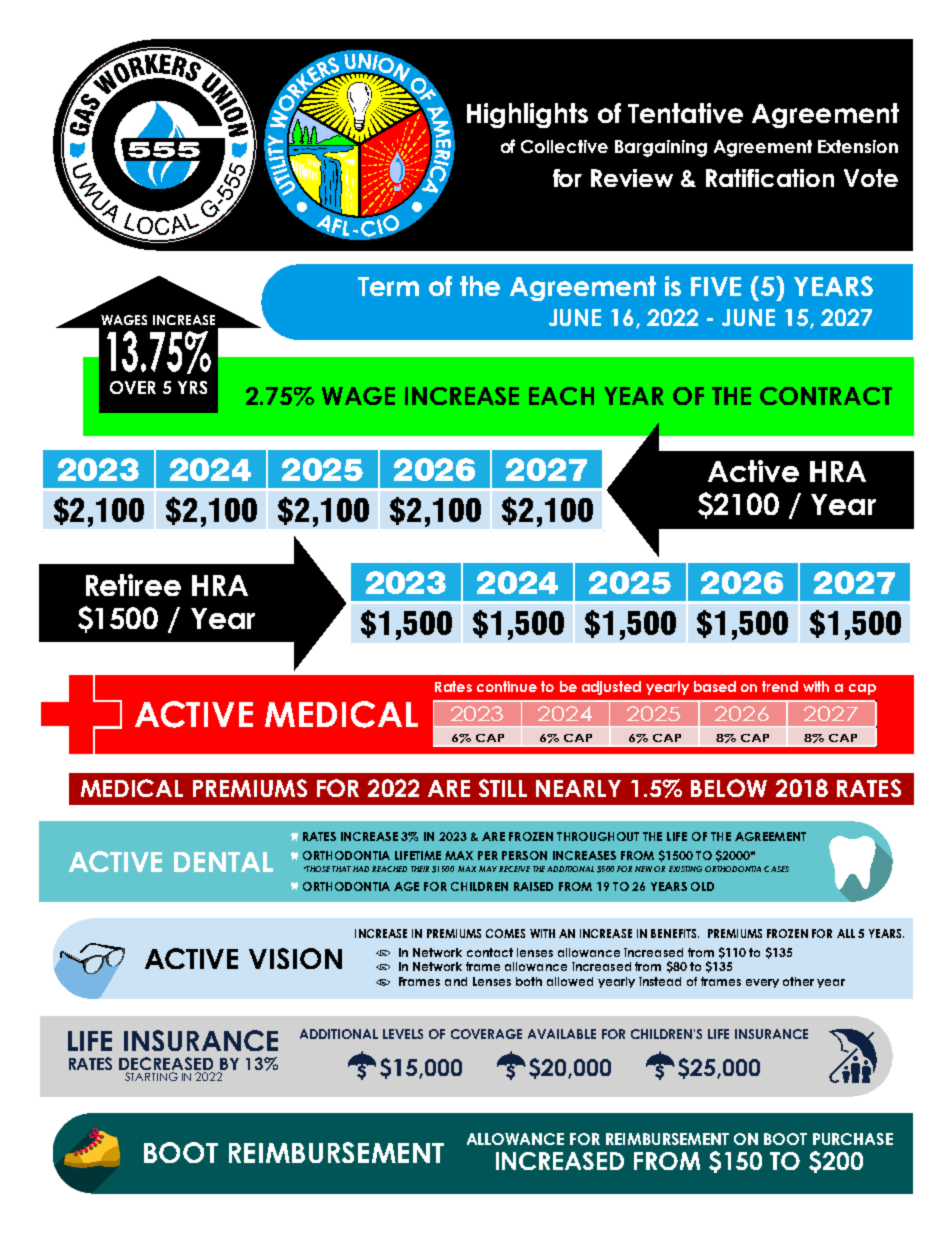 This screenshot has height=1233, width=952. What do you see at coordinates (527, 115) in the screenshot?
I see `Highlights` at bounding box center [527, 115].
